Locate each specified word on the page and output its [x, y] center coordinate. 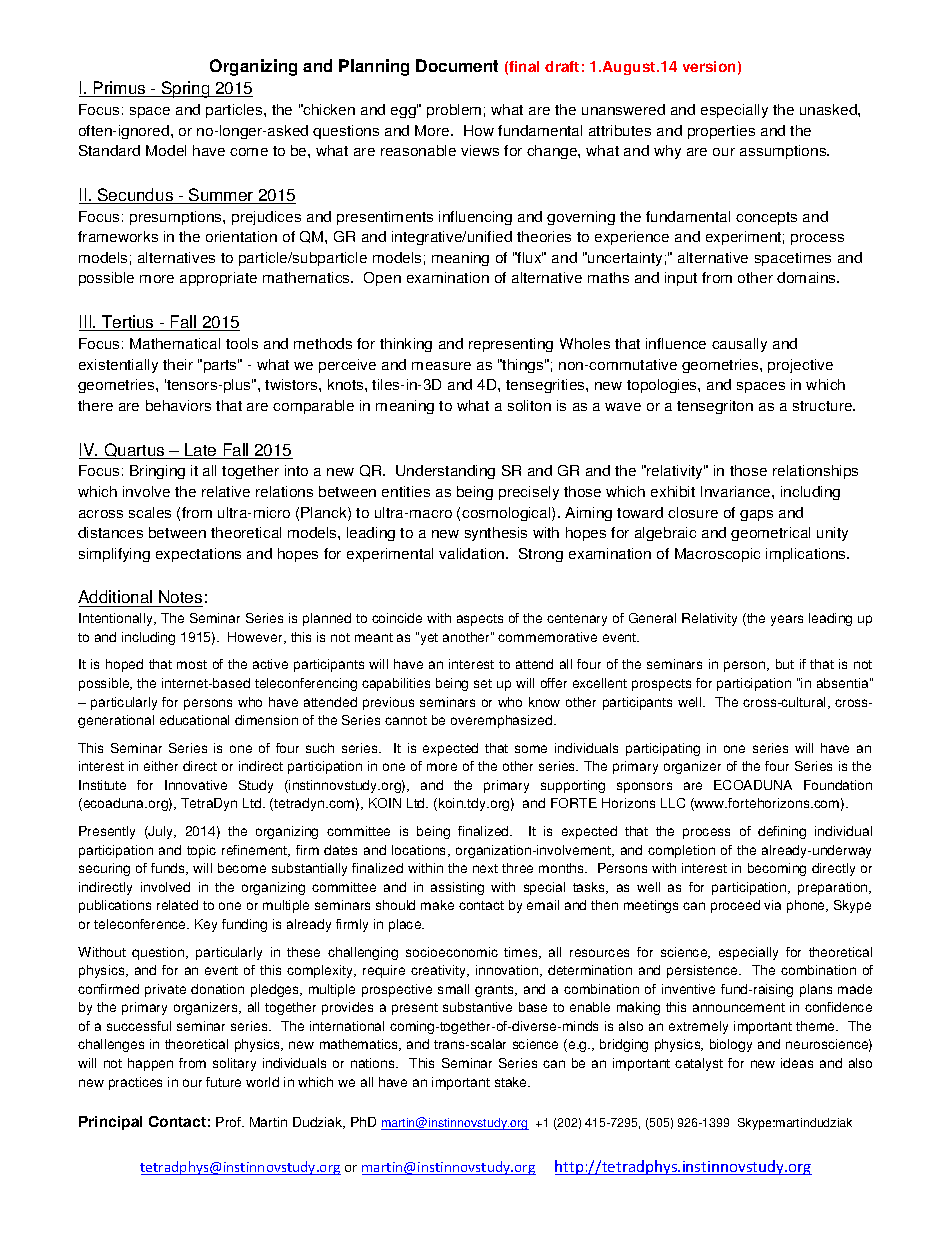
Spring [186, 89]
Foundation [838, 785]
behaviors [178, 405]
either [161, 766]
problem [454, 111]
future [223, 1082]
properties [721, 132]
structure [824, 406]
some [531, 749]
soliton [529, 405]
